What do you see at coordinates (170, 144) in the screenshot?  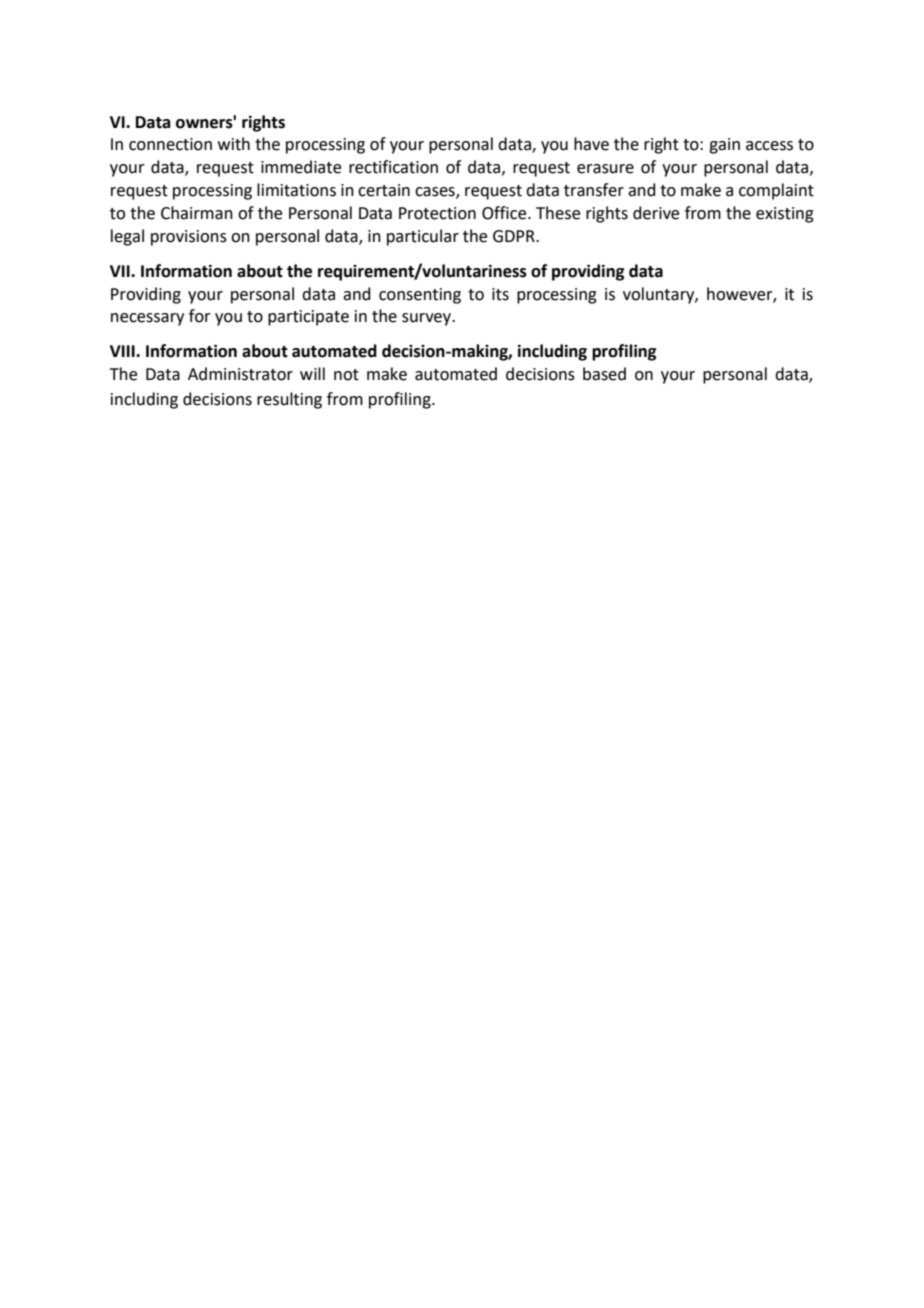 I see `connection` at bounding box center [170, 144].
